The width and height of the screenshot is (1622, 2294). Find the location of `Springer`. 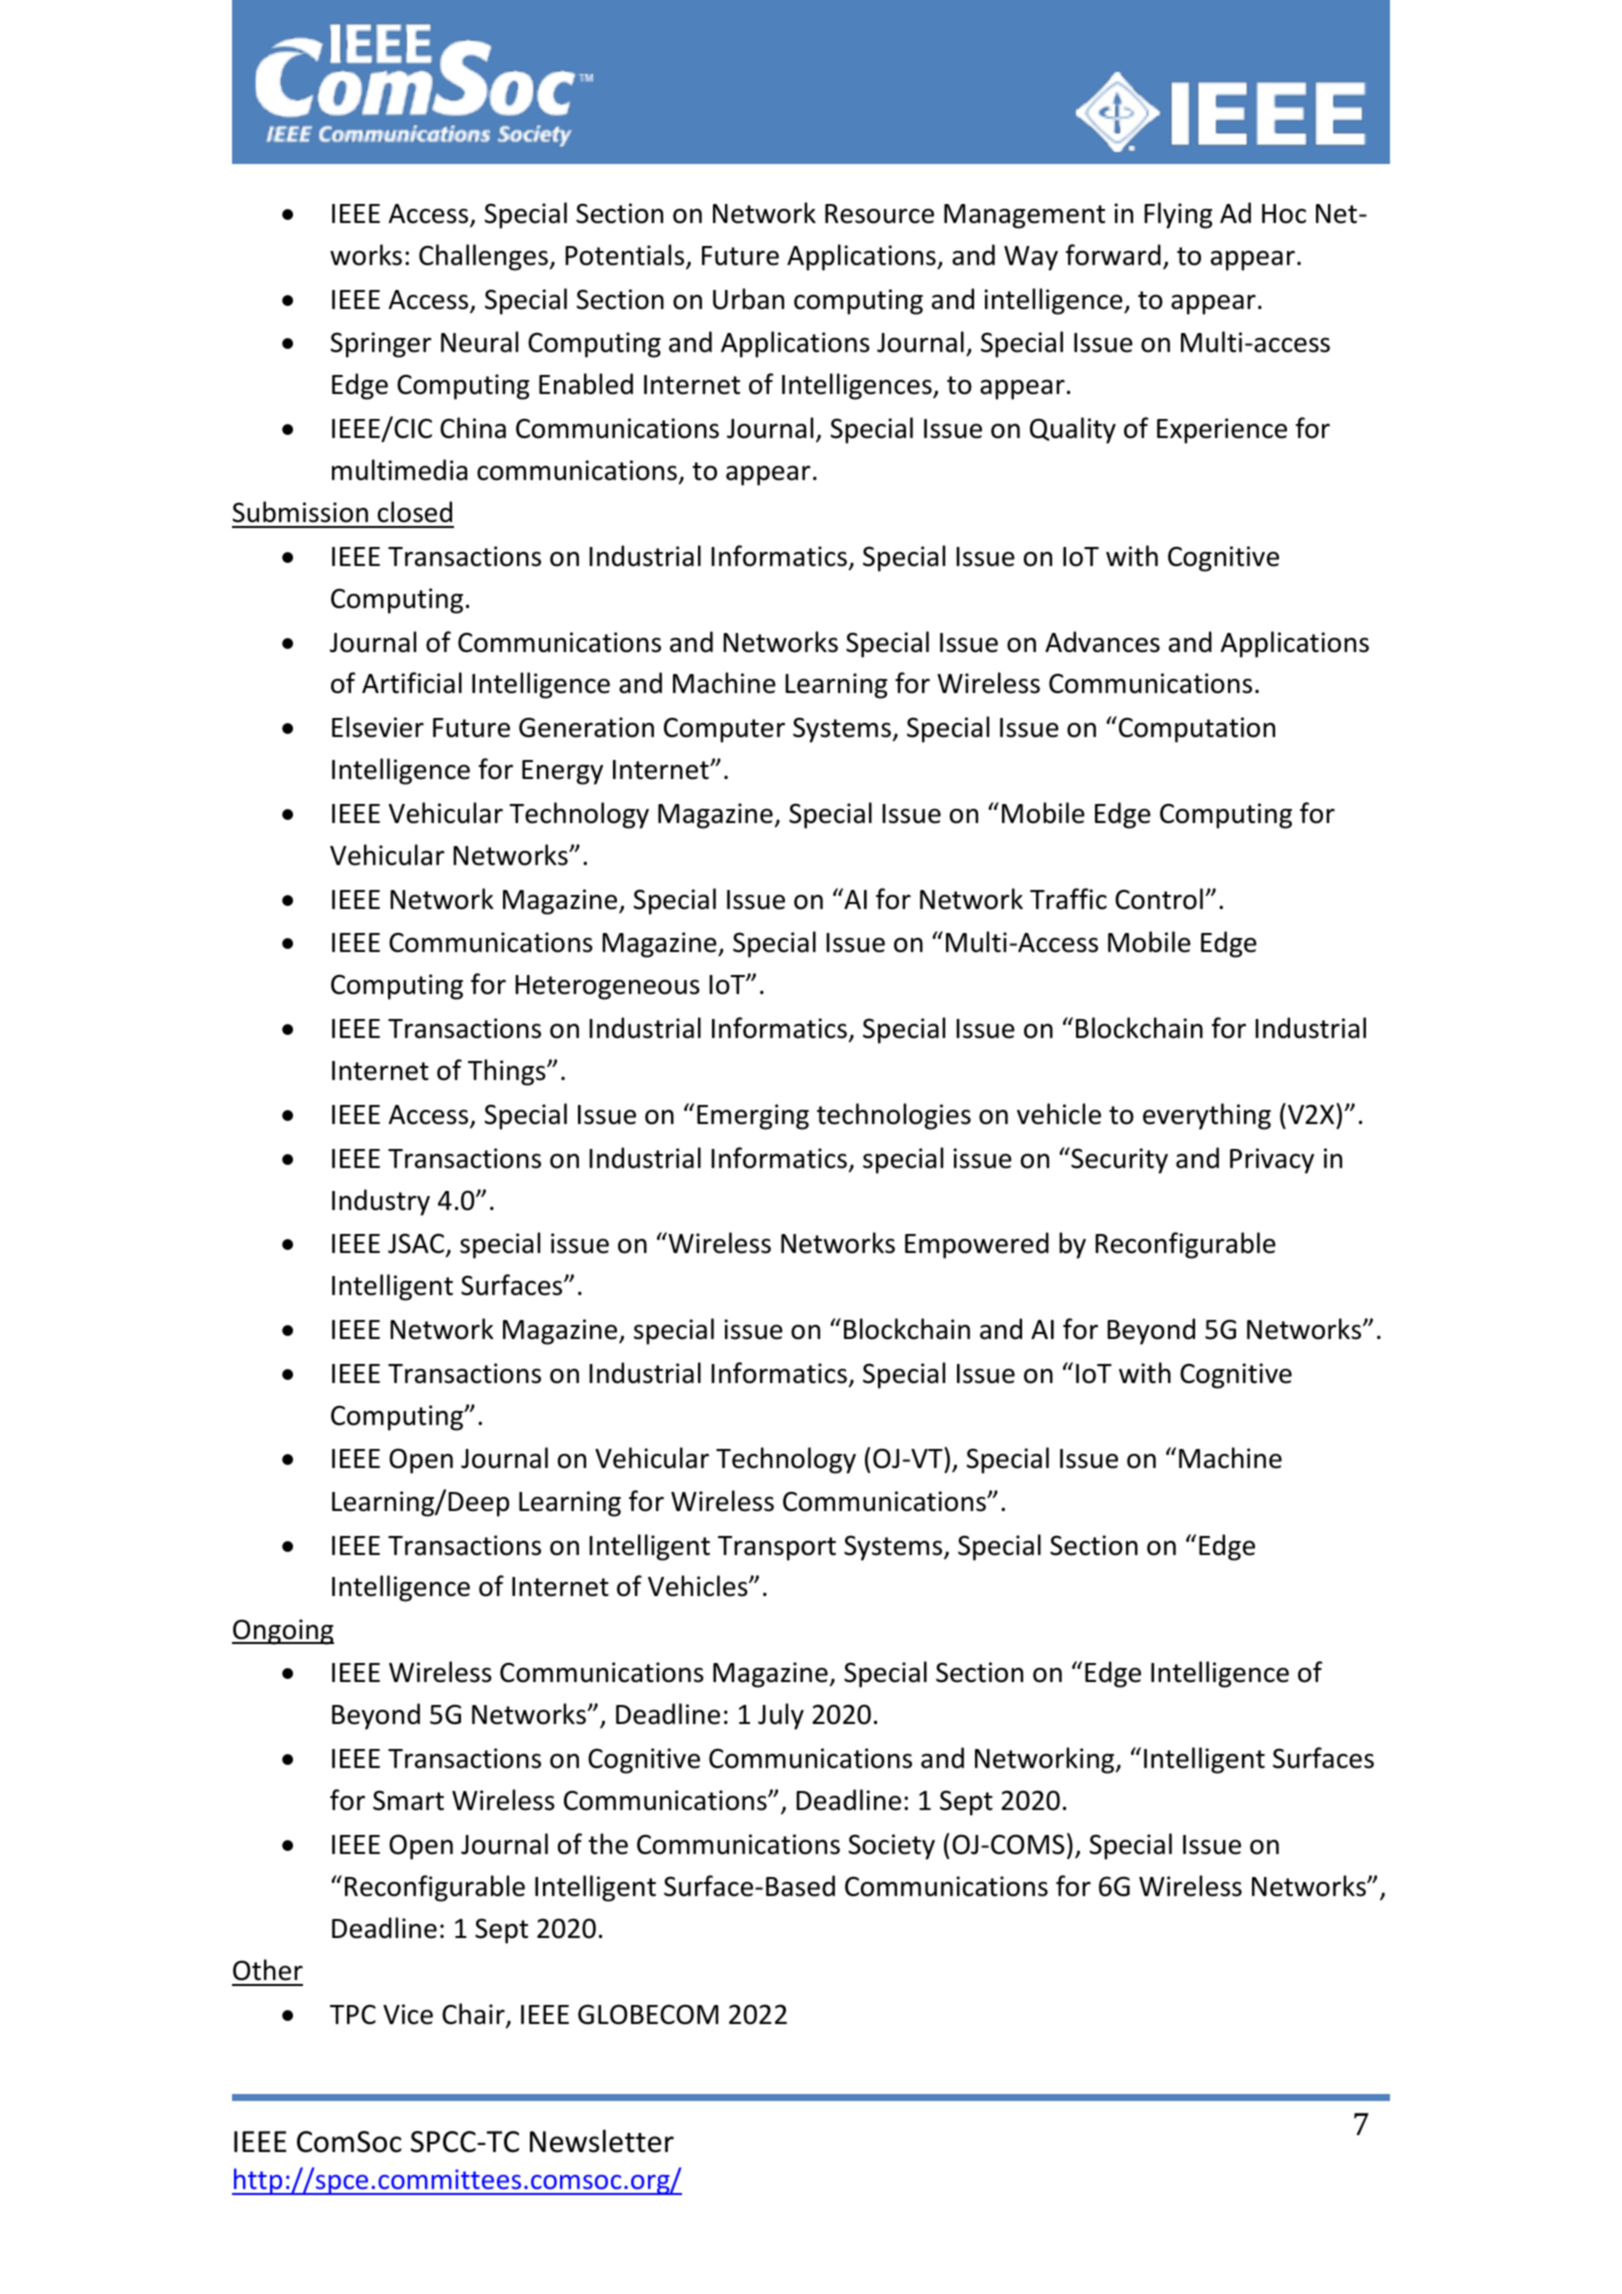

Springer is located at coordinates (381, 345).
